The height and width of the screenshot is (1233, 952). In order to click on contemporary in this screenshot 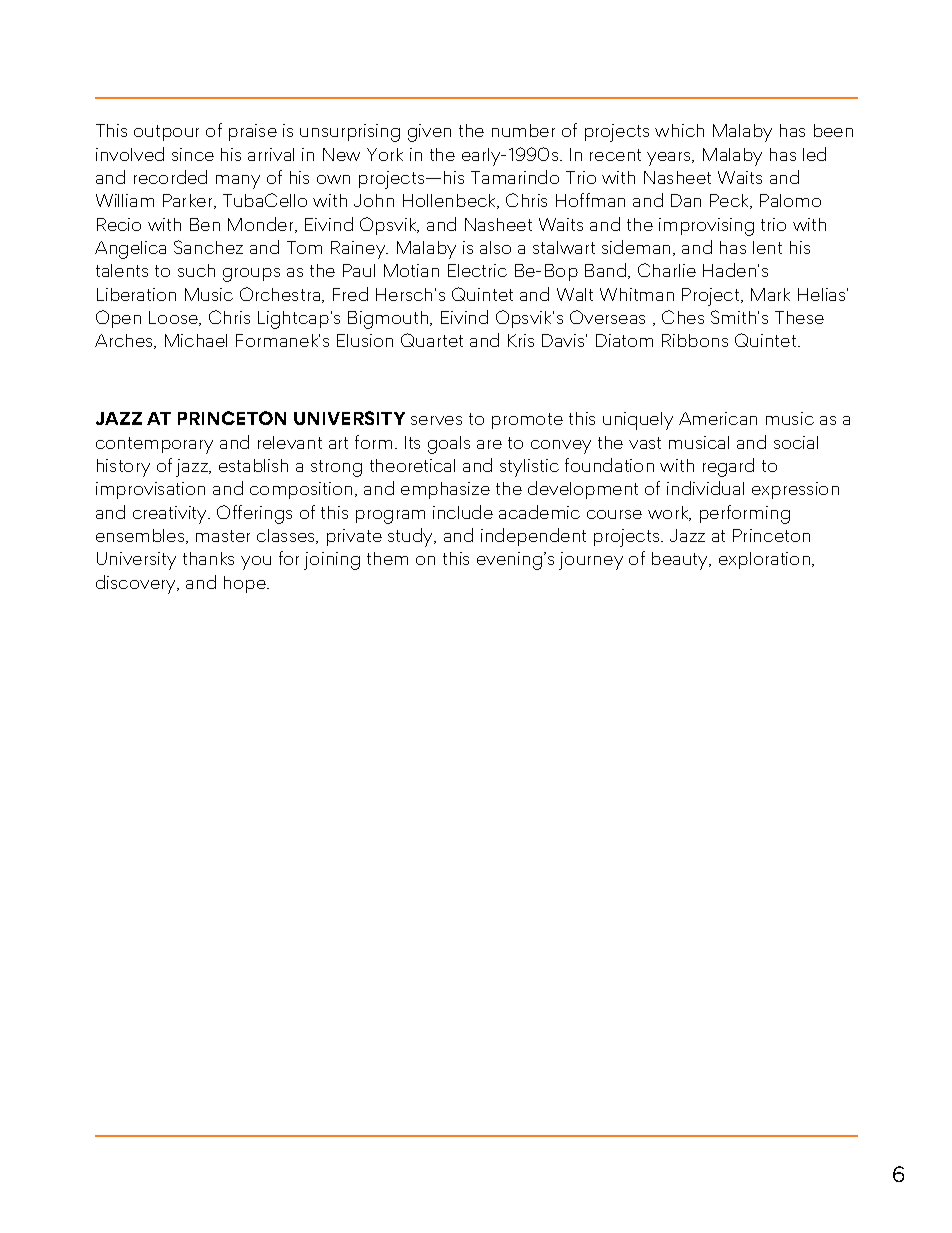, I will do `click(154, 445)`.
